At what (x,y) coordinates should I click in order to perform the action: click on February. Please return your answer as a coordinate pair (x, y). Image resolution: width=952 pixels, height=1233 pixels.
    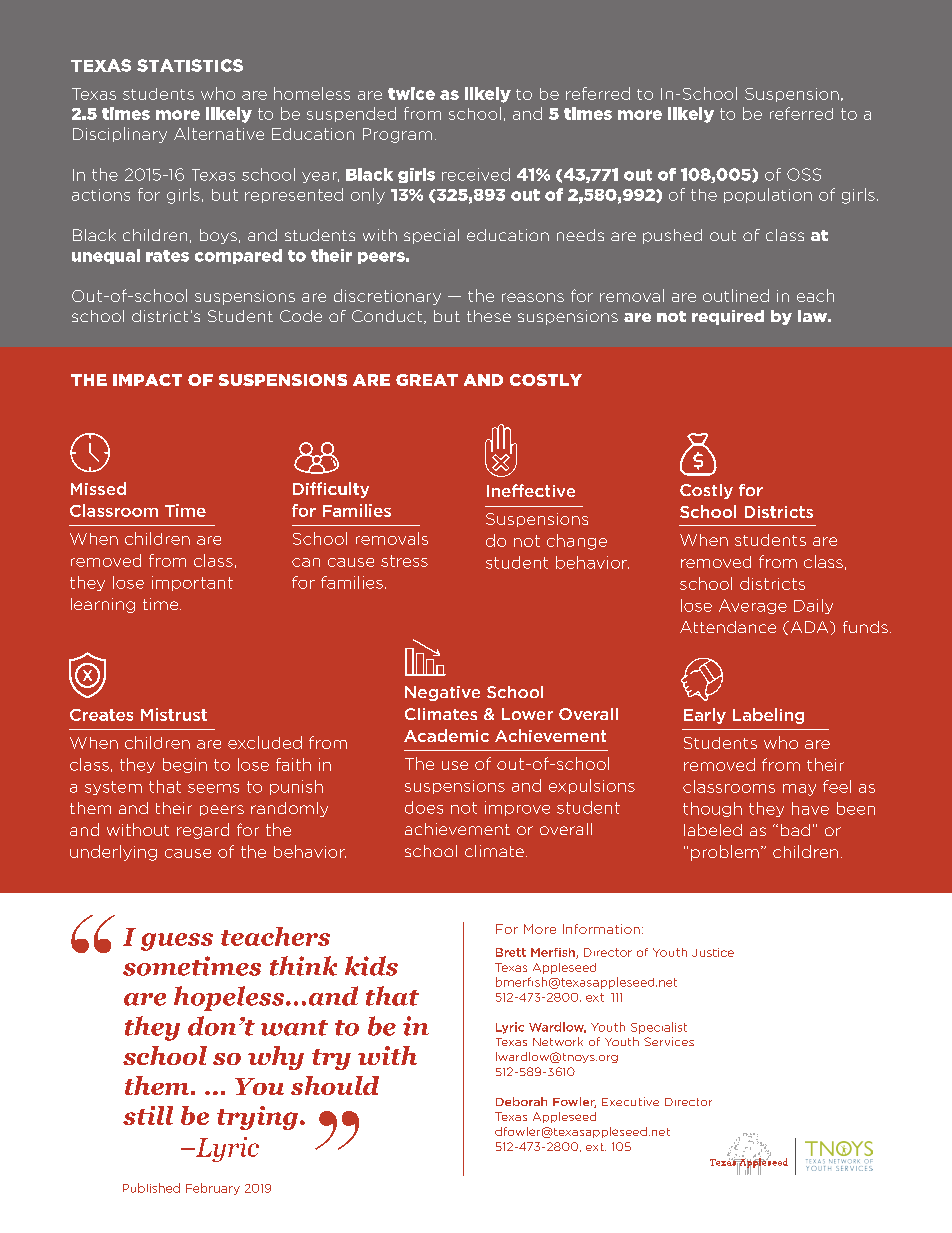
    Looking at the image, I should click on (213, 1189).
